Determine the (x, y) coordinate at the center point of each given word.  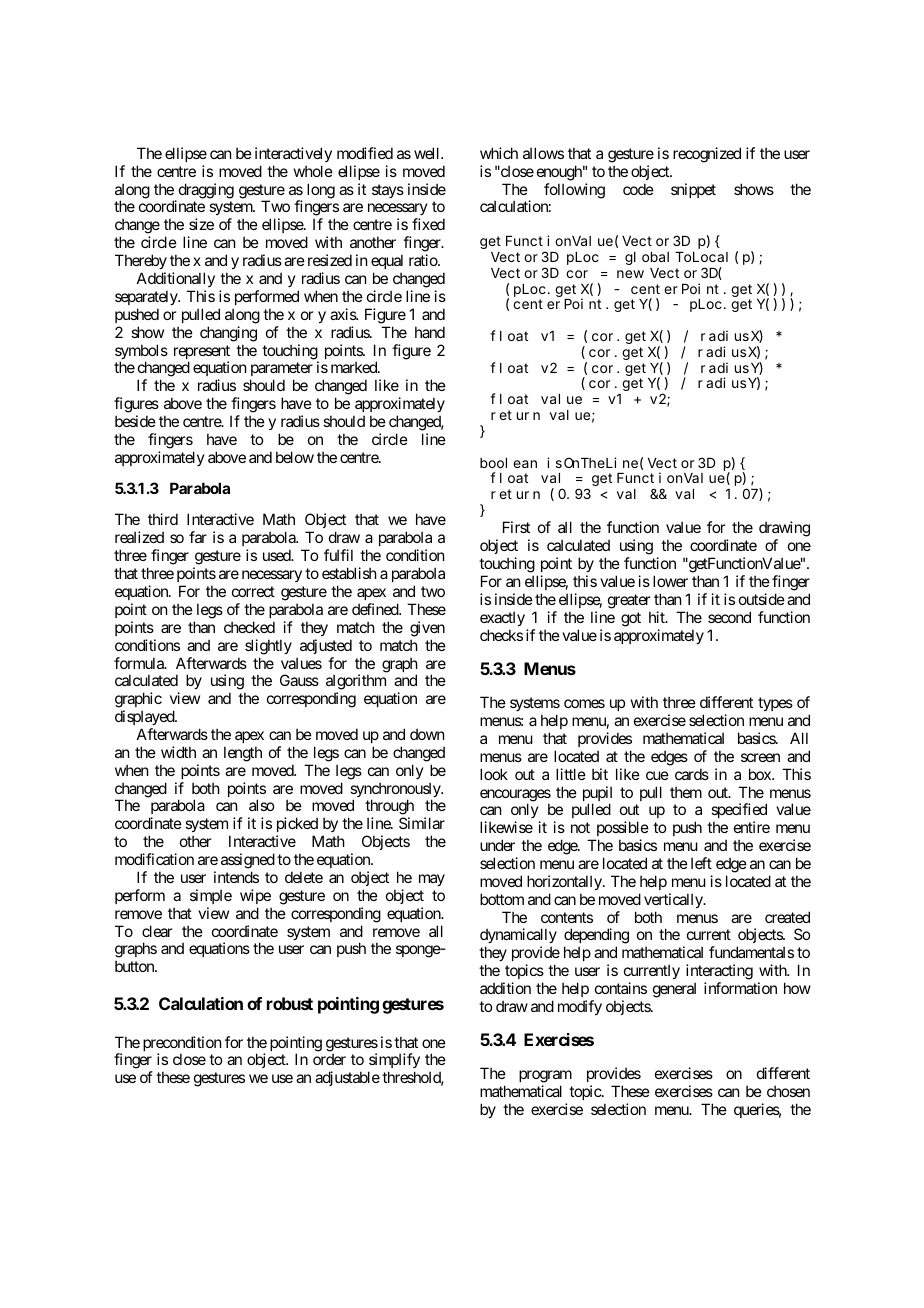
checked (249, 627)
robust (290, 1003)
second (729, 617)
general (674, 990)
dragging (206, 191)
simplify (394, 1062)
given (427, 629)
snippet (693, 190)
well (428, 153)
